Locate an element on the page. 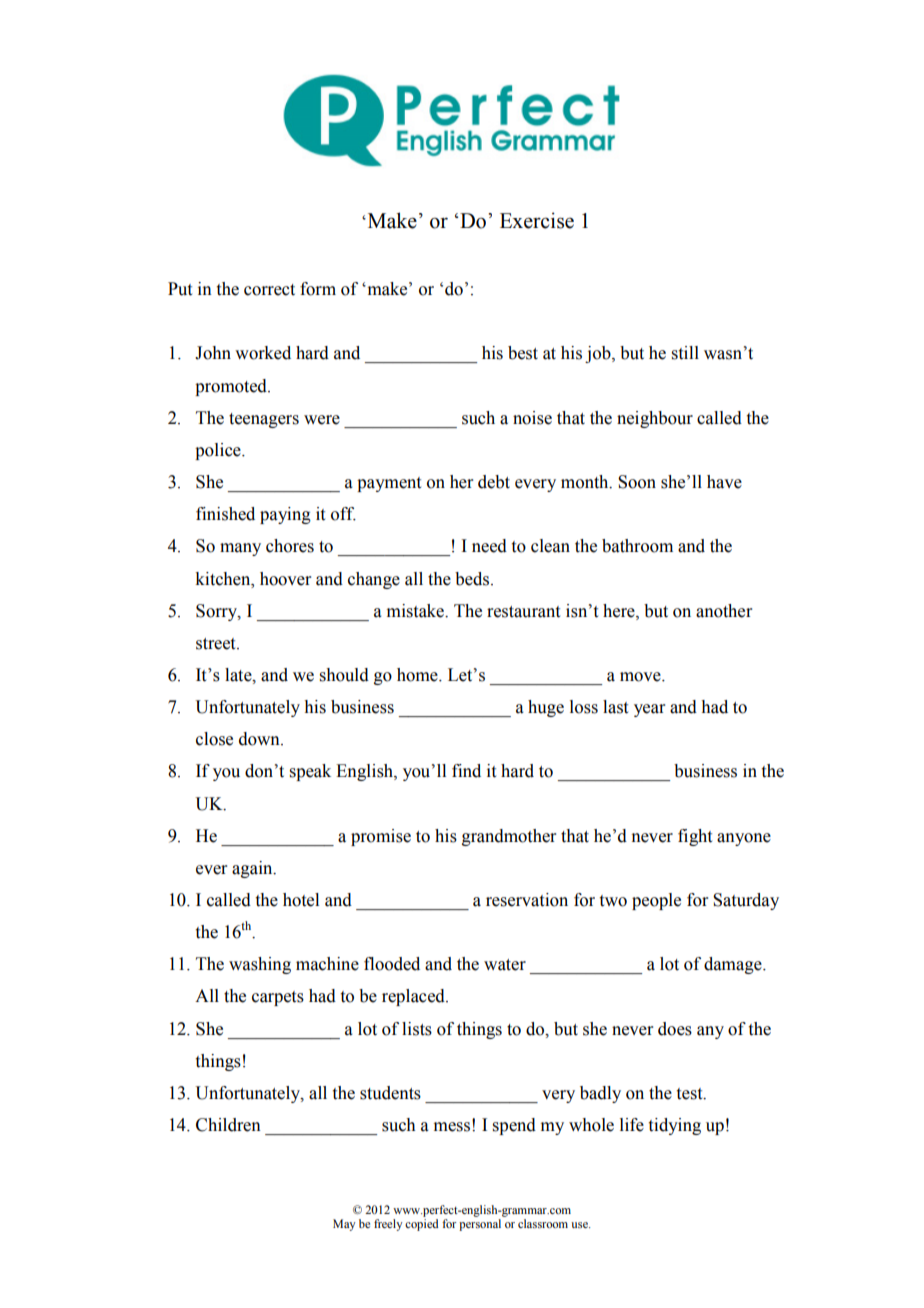 Image resolution: width=924 pixels, height=1308 pixels. still is located at coordinates (685, 353).
